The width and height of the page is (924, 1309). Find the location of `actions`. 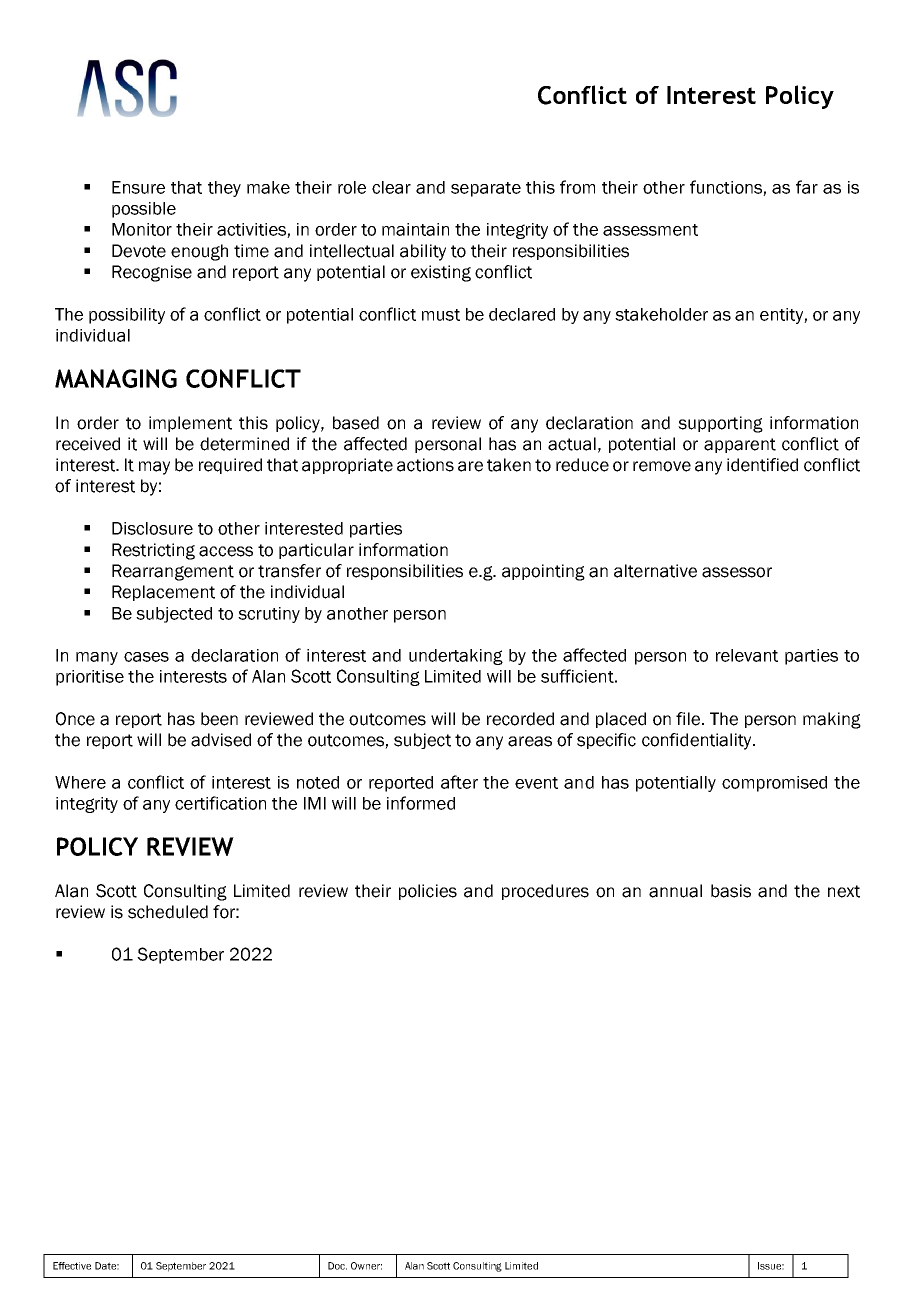

actions is located at coordinates (425, 465).
